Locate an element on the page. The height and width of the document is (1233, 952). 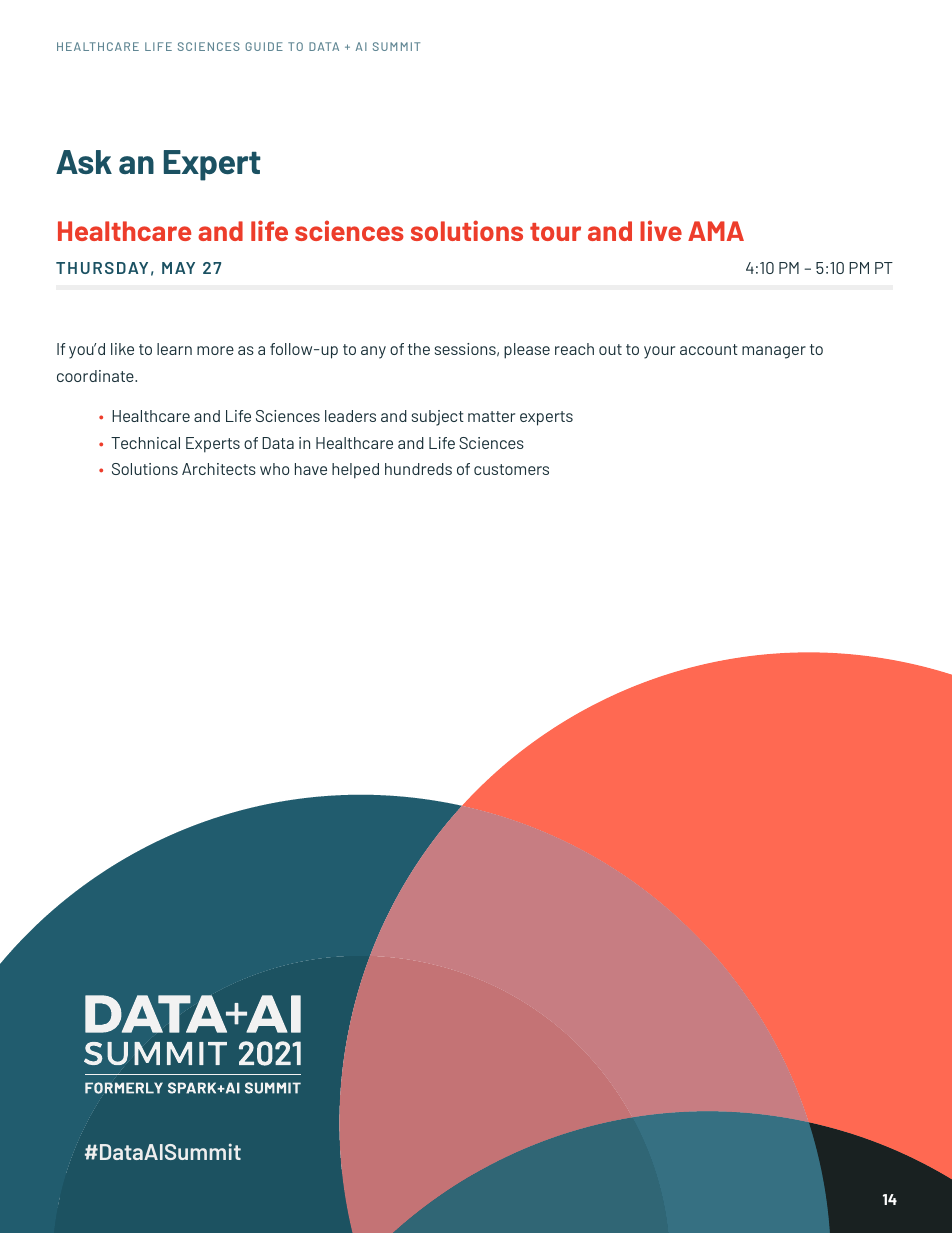
learn is located at coordinates (174, 349).
